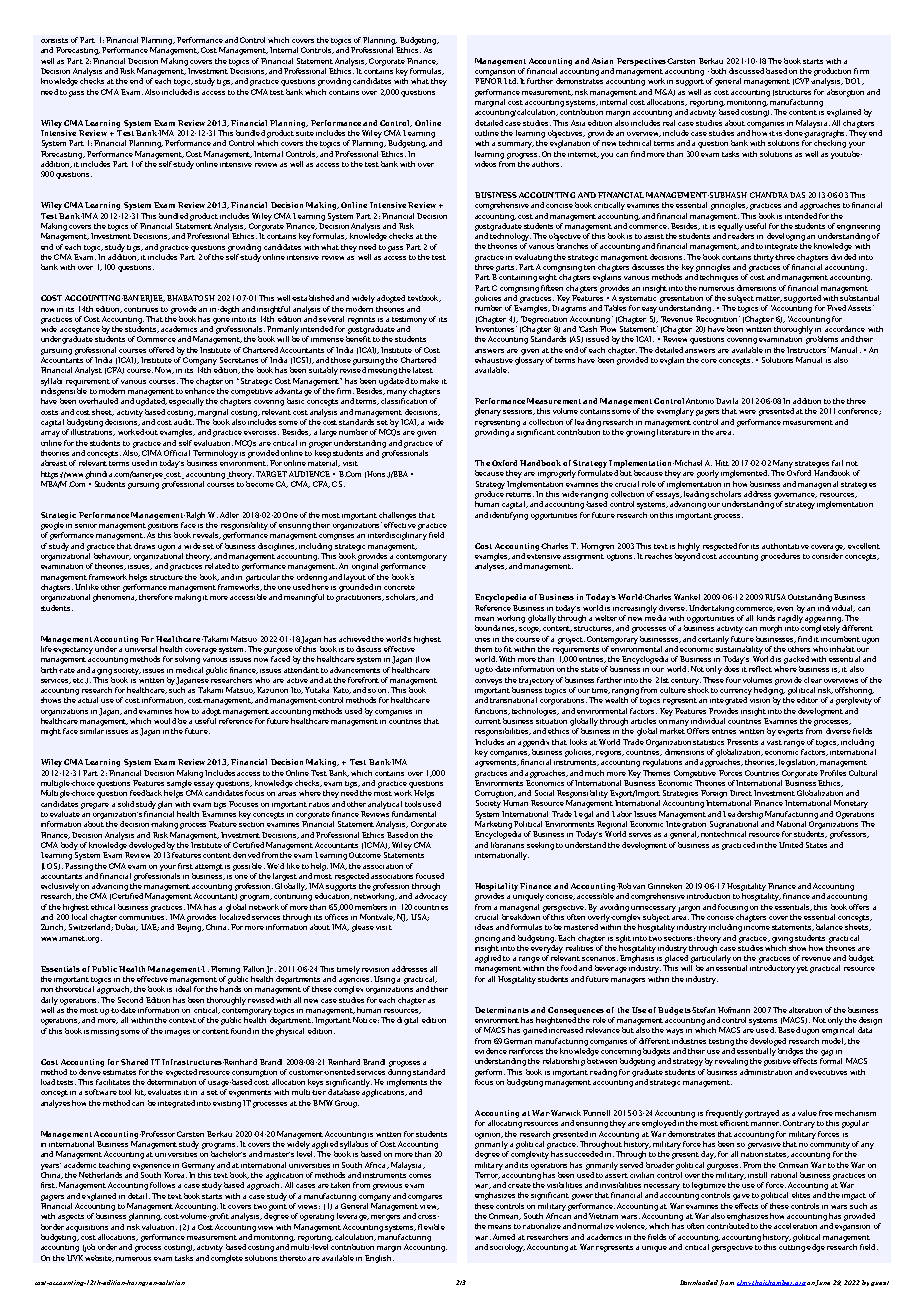 This screenshot has width=924, height=1308. What do you see at coordinates (162, 1185) in the screenshot?
I see `follows` at bounding box center [162, 1185].
